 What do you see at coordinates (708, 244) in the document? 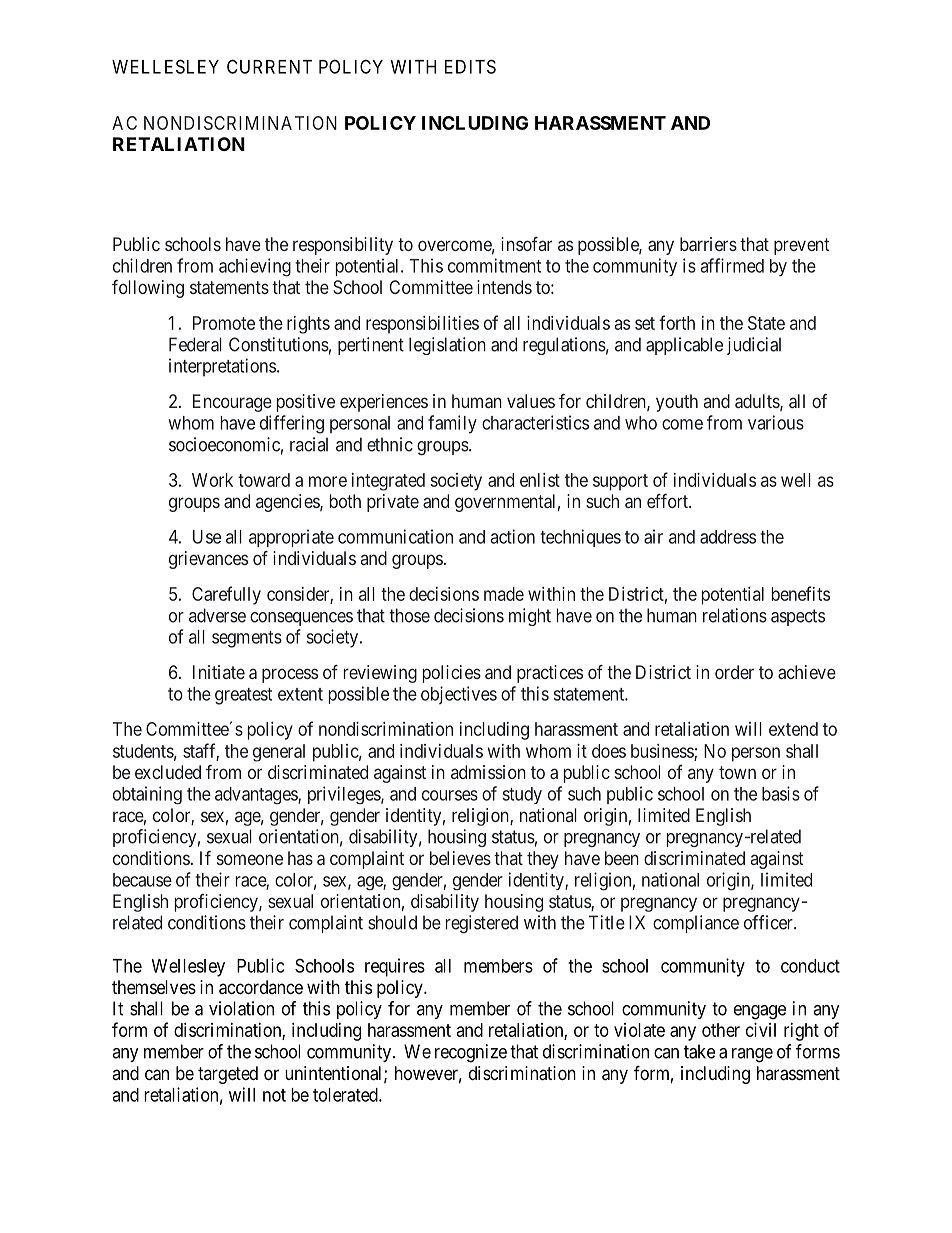
I see `barriers` at bounding box center [708, 244].
